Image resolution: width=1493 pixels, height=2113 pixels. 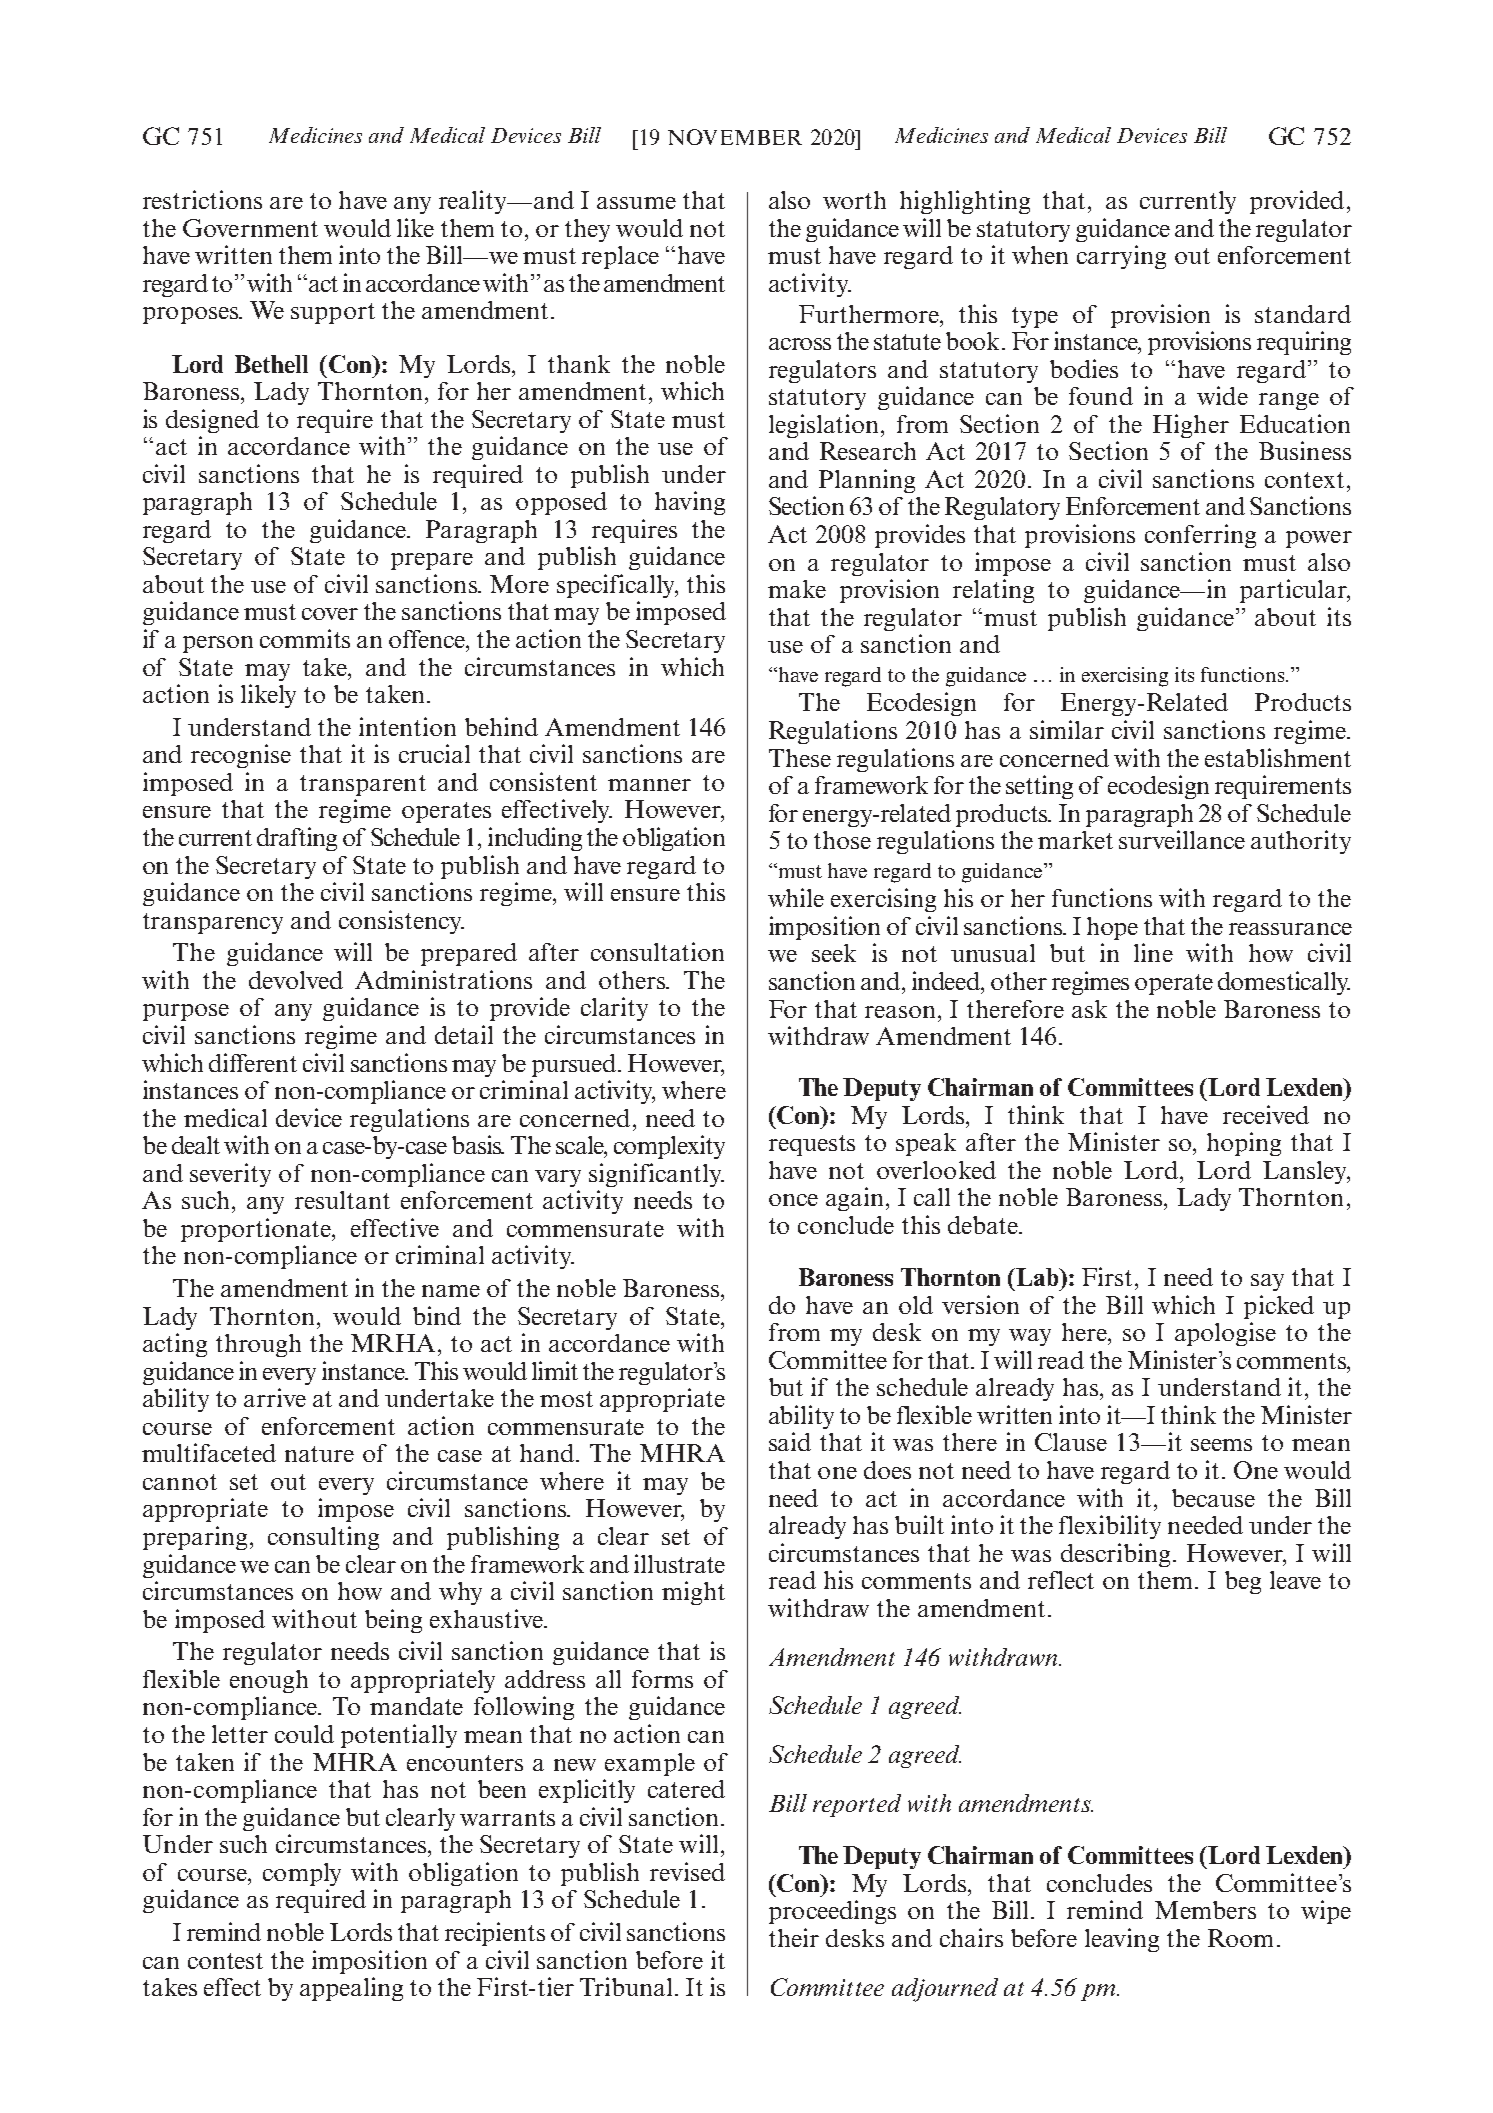 What do you see at coordinates (735, 137) in the document?
I see `NOVEMBER` at bounding box center [735, 137].
